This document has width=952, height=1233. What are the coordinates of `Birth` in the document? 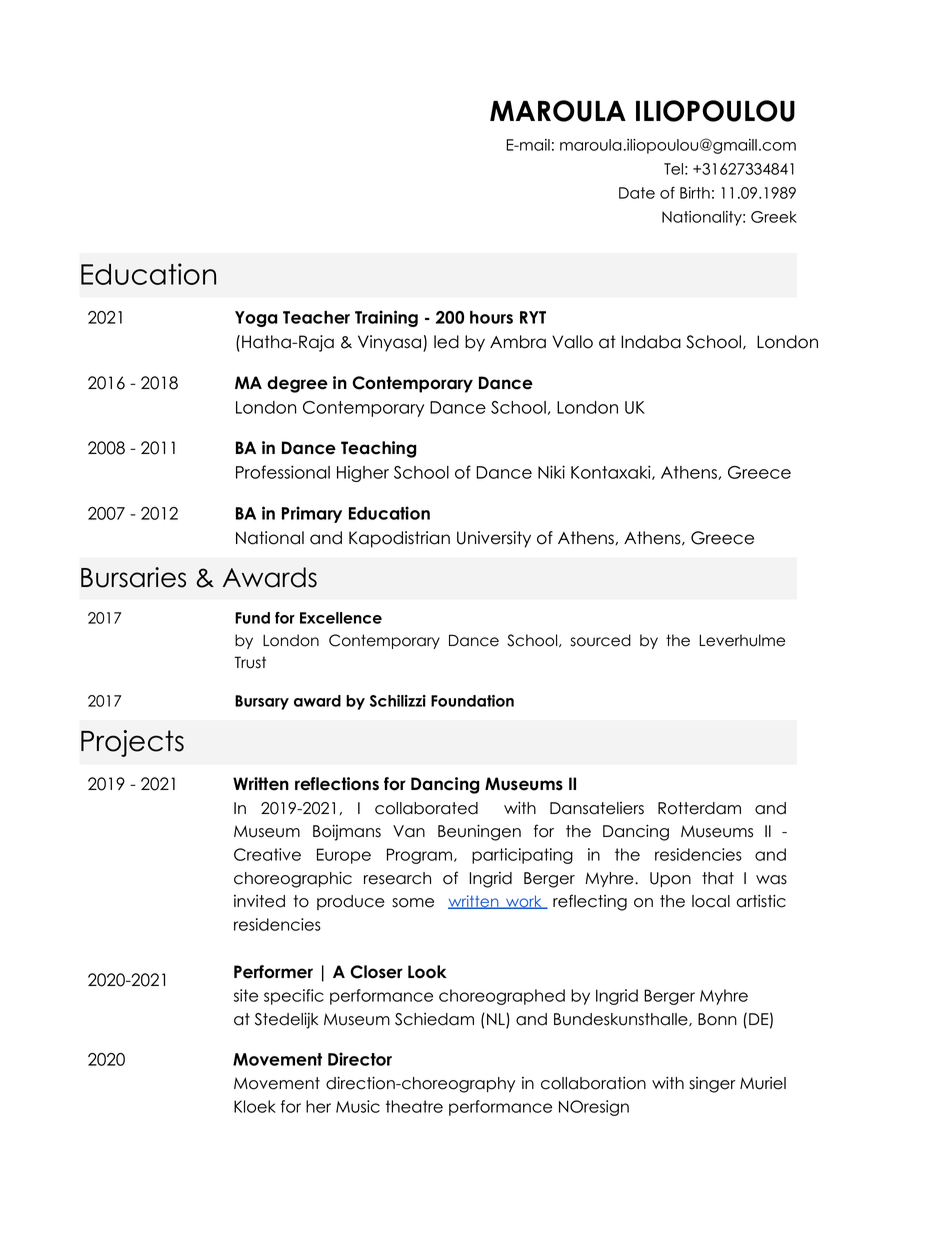 It's located at (695, 193).
